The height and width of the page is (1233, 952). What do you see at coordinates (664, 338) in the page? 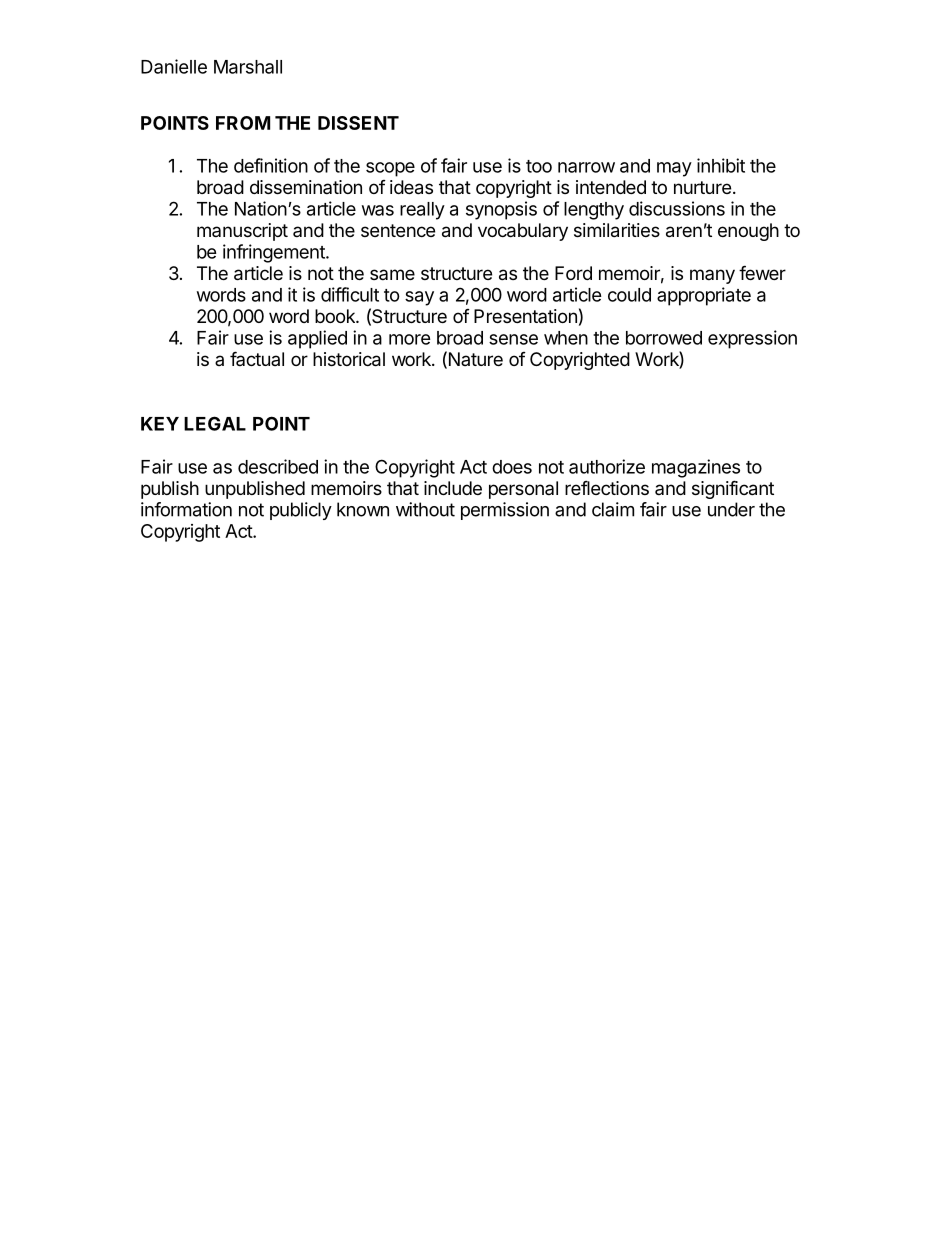
I see `borrowed` at bounding box center [664, 338].
